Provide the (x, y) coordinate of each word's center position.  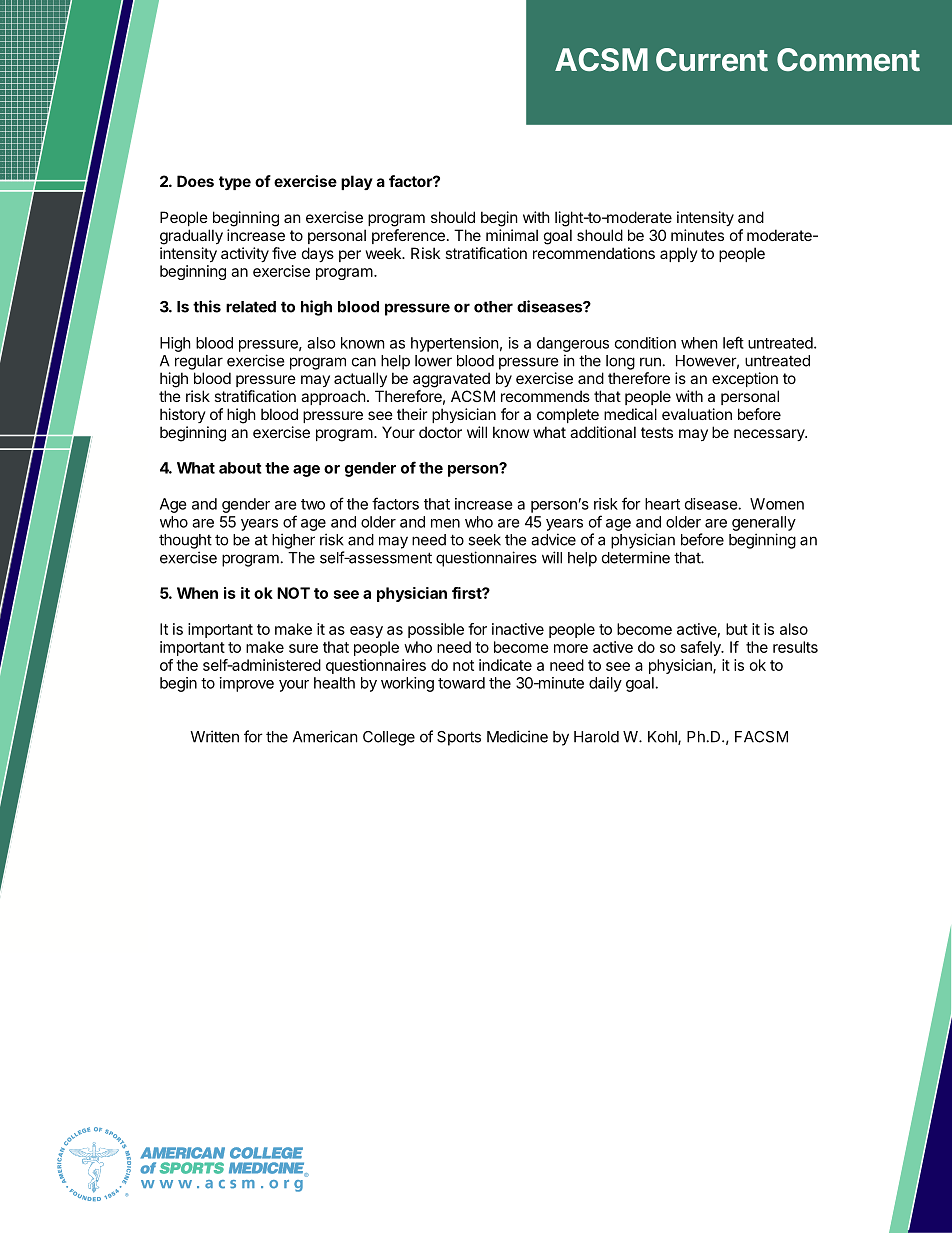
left (733, 342)
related (251, 307)
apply (679, 254)
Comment (848, 59)
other (493, 307)
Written (214, 736)
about (240, 468)
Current (712, 59)
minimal (512, 235)
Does (195, 181)
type (235, 183)
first (467, 593)
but (737, 629)
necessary (770, 435)
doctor (440, 432)
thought (185, 541)
